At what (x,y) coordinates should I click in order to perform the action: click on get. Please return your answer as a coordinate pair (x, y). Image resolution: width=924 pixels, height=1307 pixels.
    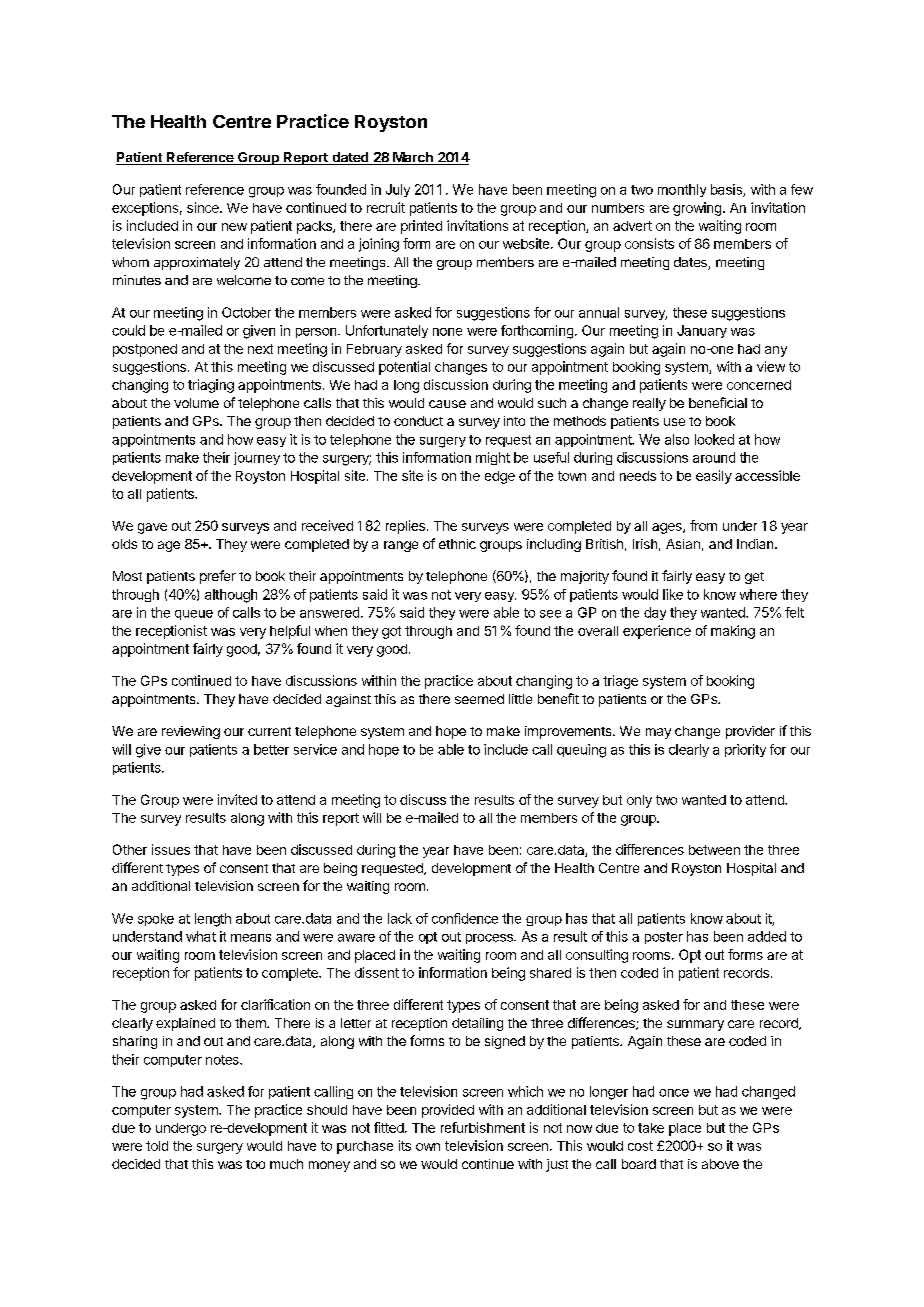
    Looking at the image, I should click on (754, 578).
